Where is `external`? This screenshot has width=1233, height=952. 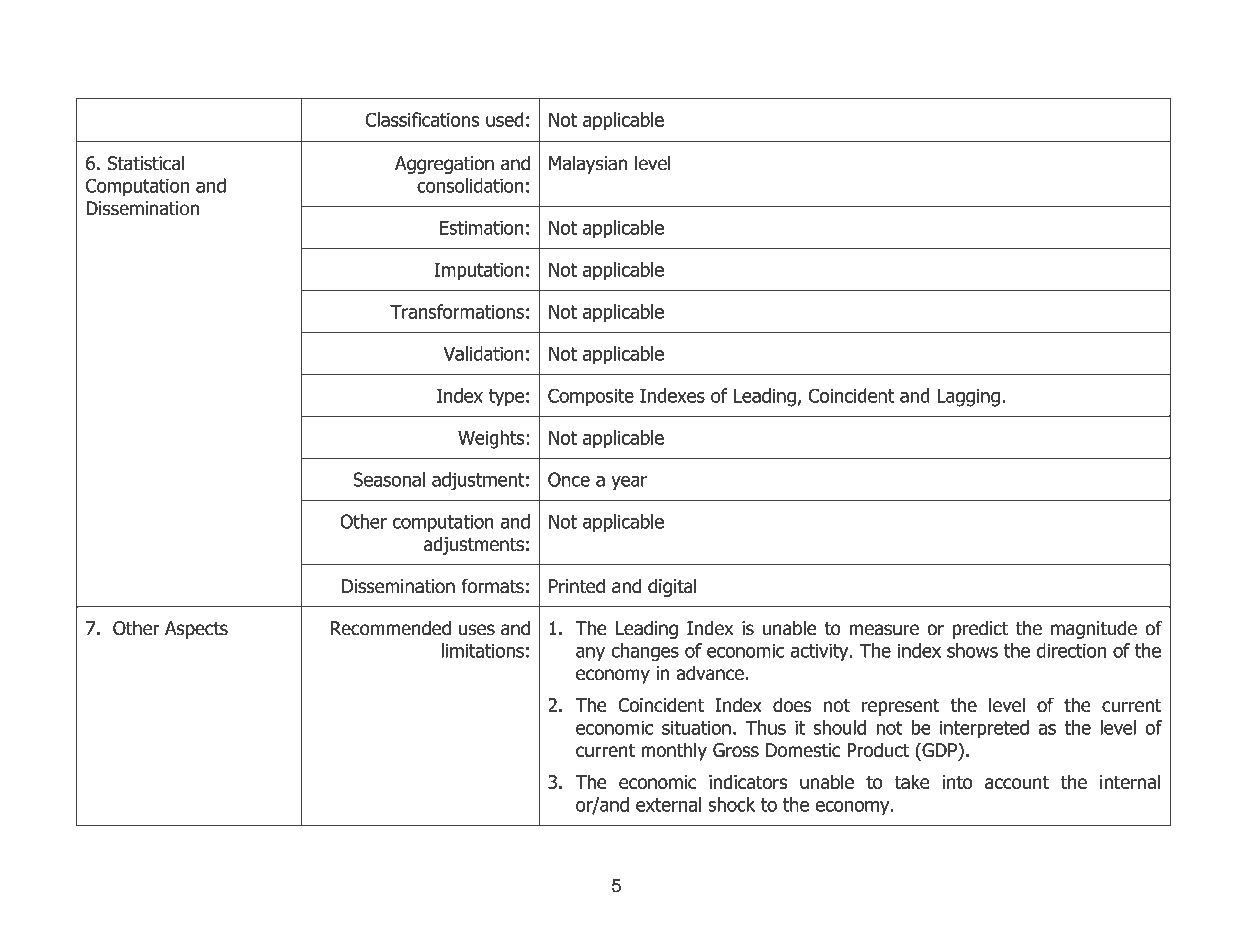
external is located at coordinates (668, 804).
